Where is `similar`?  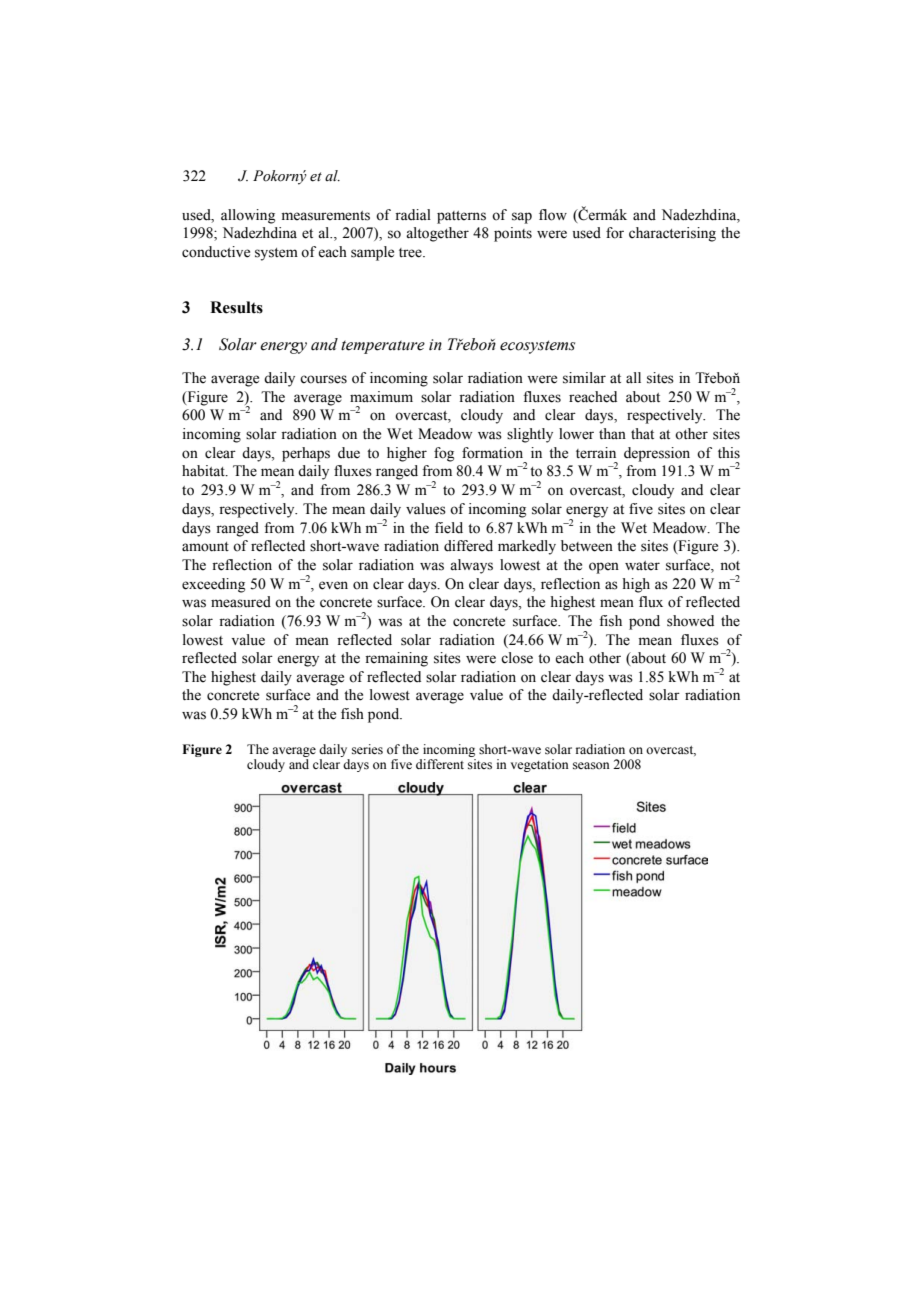 similar is located at coordinates (584, 378).
